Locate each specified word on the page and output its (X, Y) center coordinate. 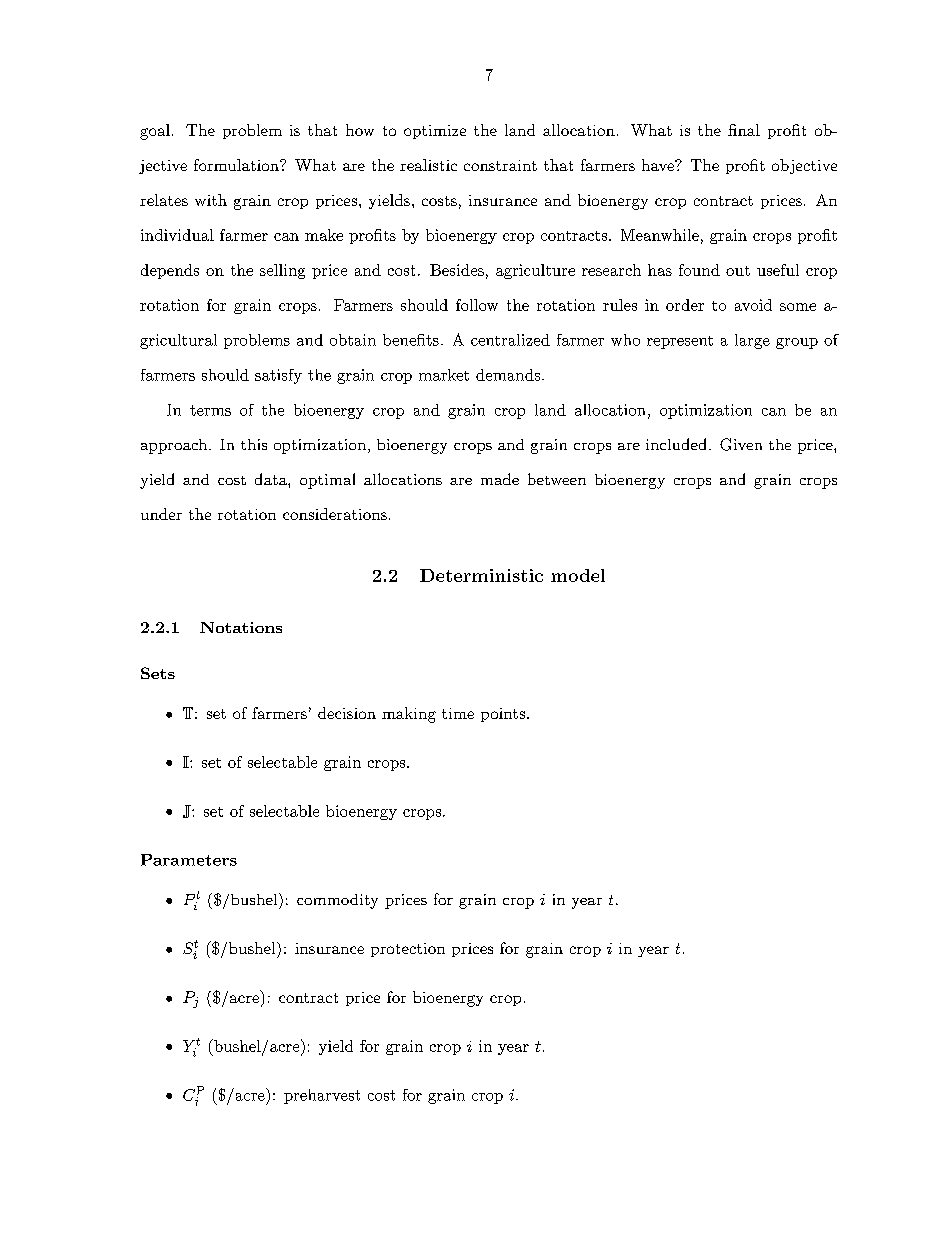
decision (347, 713)
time (458, 713)
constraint (500, 165)
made (500, 479)
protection (408, 950)
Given (741, 444)
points (503, 715)
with (211, 200)
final (744, 130)
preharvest (322, 1096)
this (254, 444)
